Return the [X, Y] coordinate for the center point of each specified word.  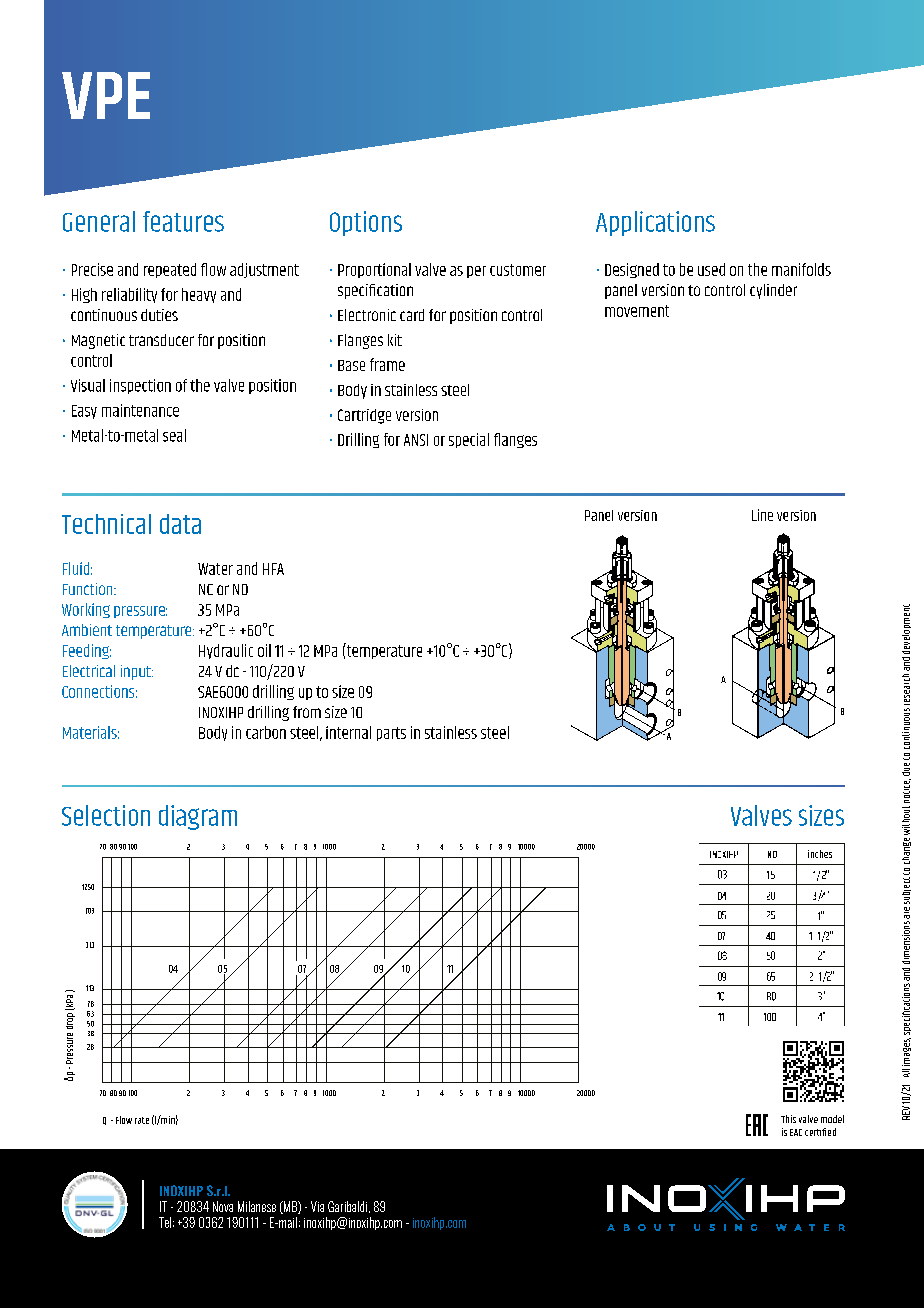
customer [518, 270]
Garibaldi [347, 1206]
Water [215, 569]
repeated [170, 270]
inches [820, 854]
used [711, 269]
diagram [198, 817]
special [469, 440]
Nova [223, 1206]
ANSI [416, 440]
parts [391, 734]
